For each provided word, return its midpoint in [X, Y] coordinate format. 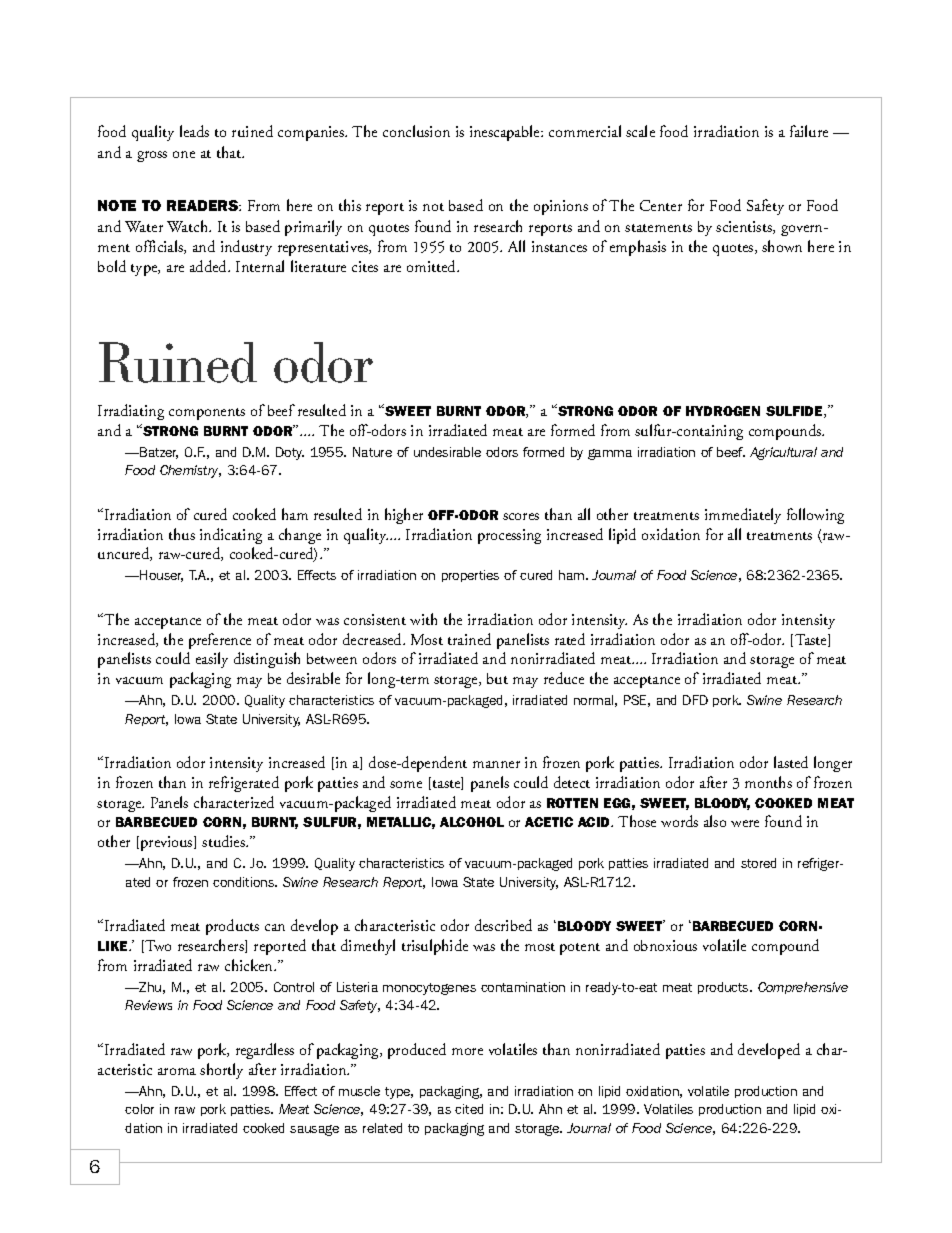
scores [521, 516]
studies [224, 841]
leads [194, 131]
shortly [221, 1071]
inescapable [506, 133]
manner [496, 764]
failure [809, 131]
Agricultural [783, 453]
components [207, 414]
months [768, 782]
